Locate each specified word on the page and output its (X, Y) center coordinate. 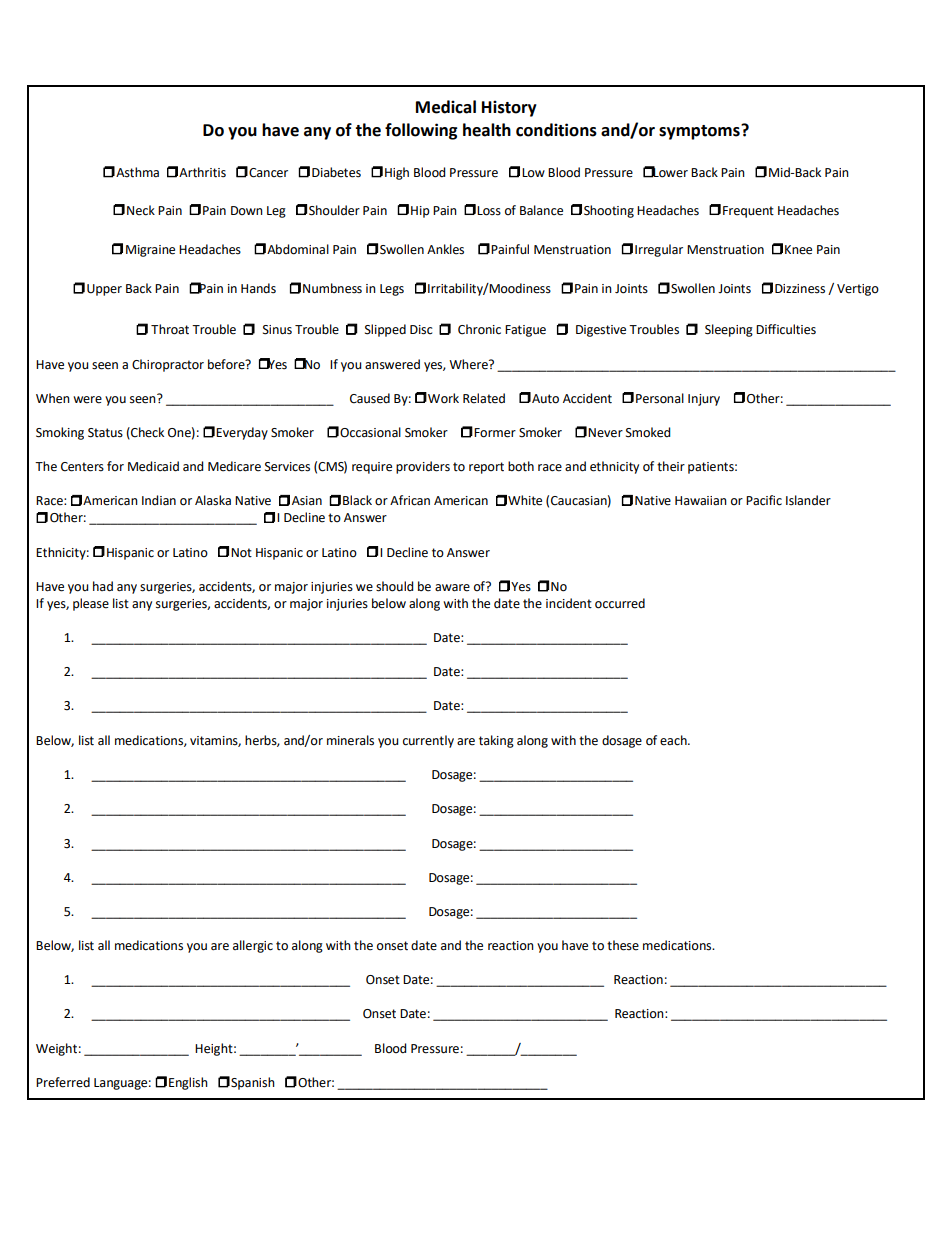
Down (247, 210)
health (487, 130)
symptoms (700, 132)
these (623, 945)
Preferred (63, 1082)
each (674, 740)
